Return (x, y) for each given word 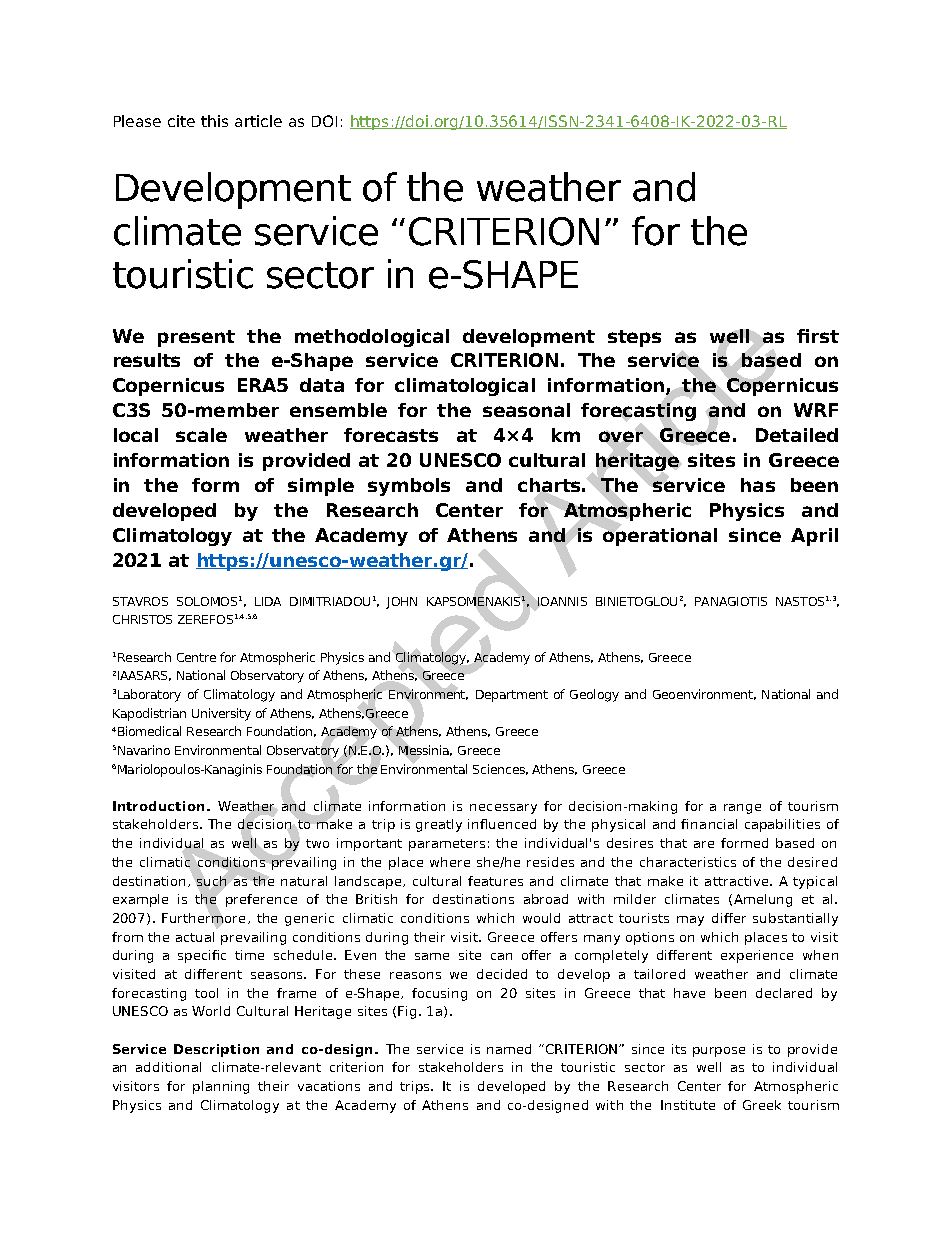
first (818, 336)
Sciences (500, 769)
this (214, 121)
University (221, 714)
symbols (409, 487)
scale (201, 435)
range (742, 809)
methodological (372, 338)
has (758, 485)
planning (221, 1087)
